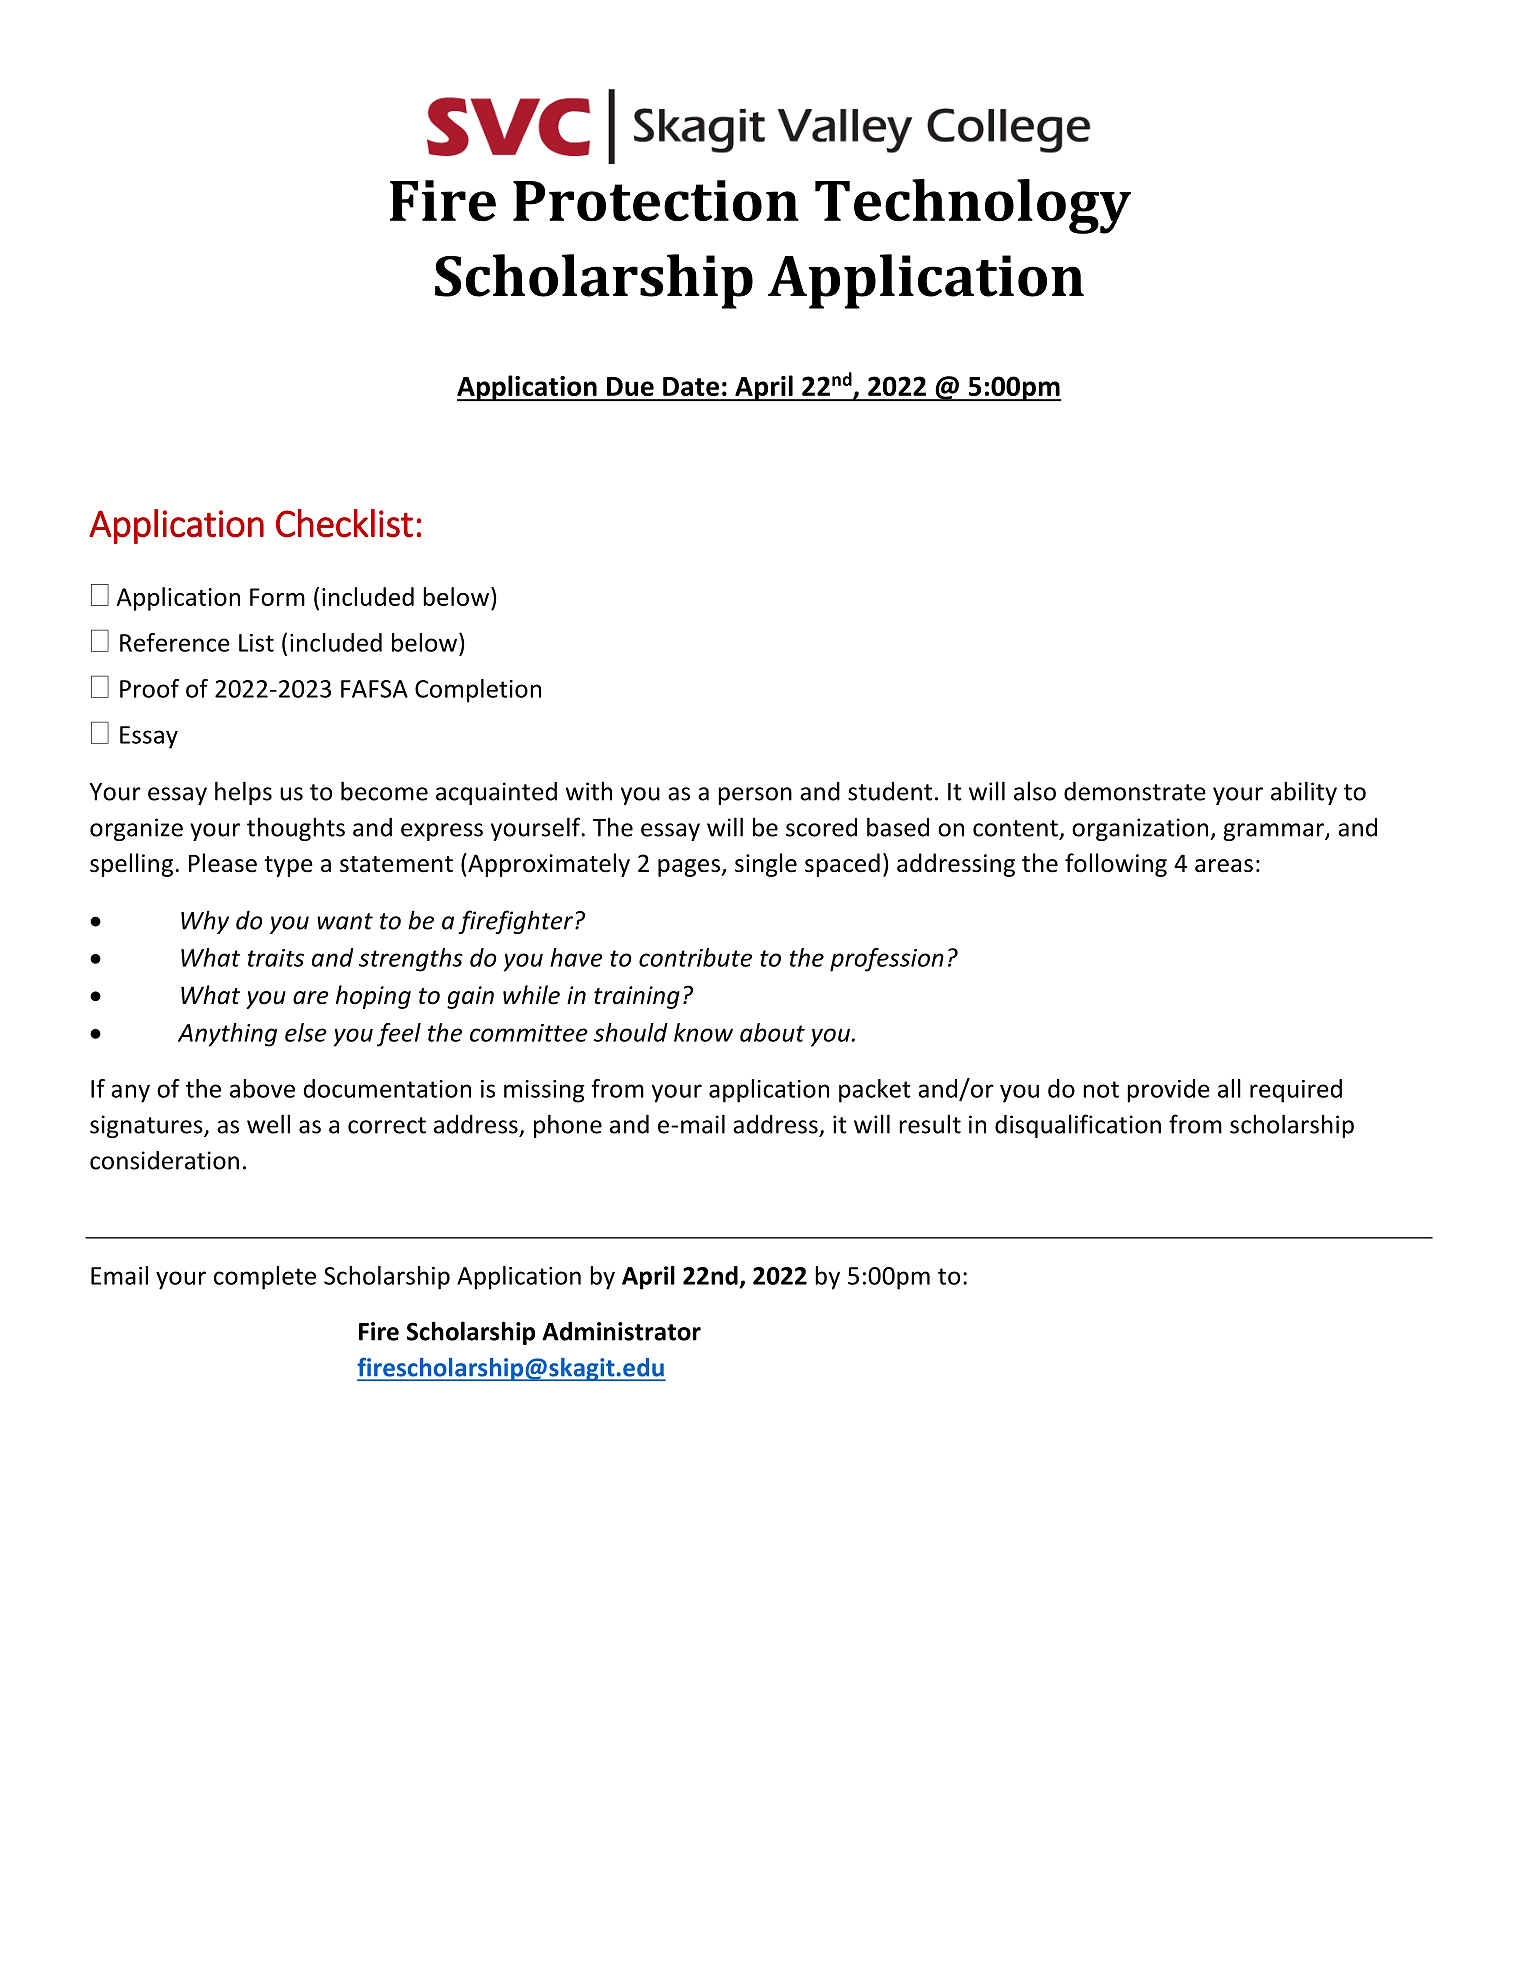 This screenshot has width=1518, height=1964. What do you see at coordinates (656, 201) in the screenshot?
I see `Protection` at bounding box center [656, 201].
